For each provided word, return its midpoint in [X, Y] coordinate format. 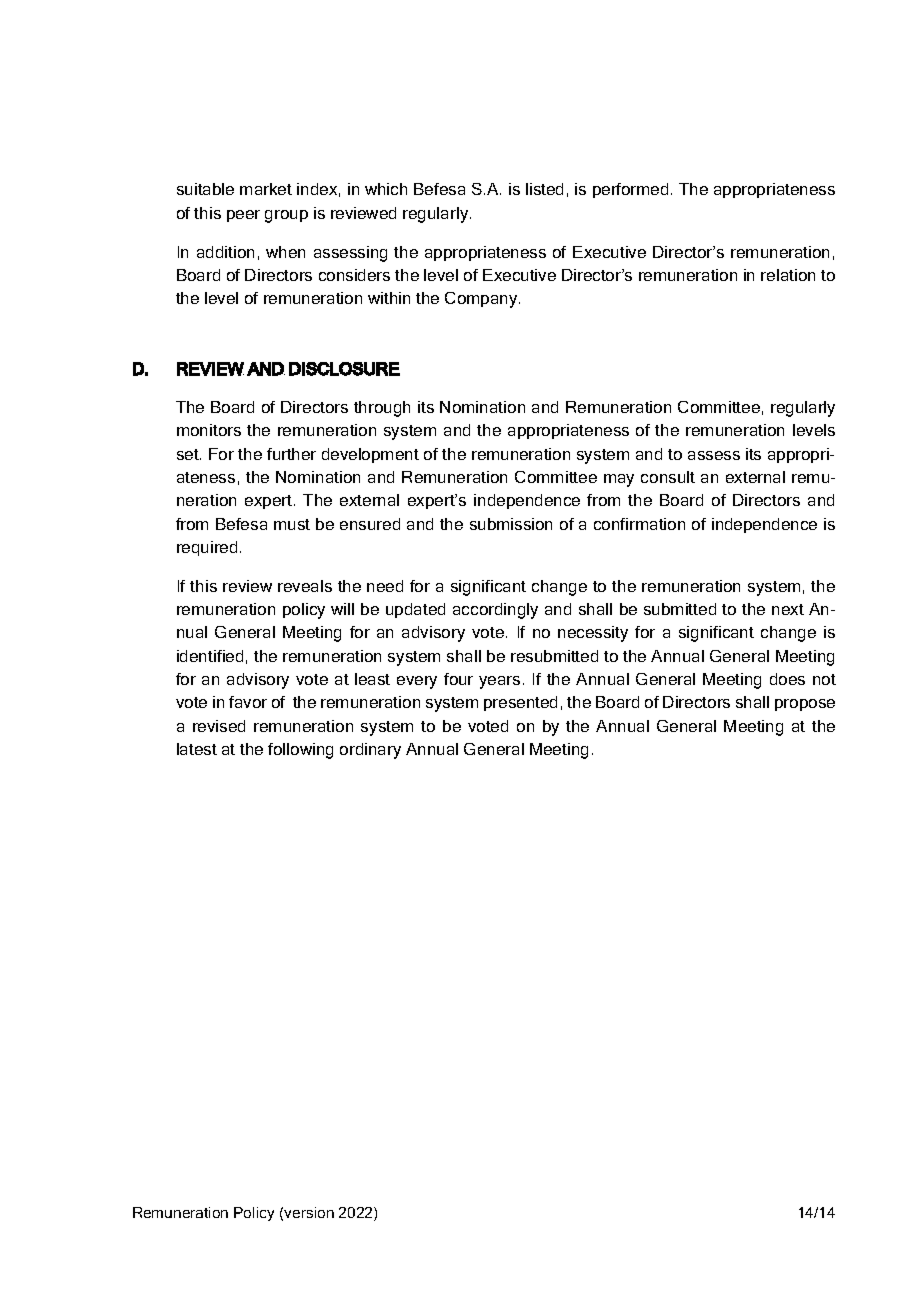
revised [219, 726]
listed [544, 189]
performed [630, 190]
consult [668, 477]
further [291, 454]
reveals [305, 586]
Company [482, 300]
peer [243, 216]
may [619, 480]
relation [788, 275]
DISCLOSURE [344, 369]
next [788, 609]
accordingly [495, 611]
